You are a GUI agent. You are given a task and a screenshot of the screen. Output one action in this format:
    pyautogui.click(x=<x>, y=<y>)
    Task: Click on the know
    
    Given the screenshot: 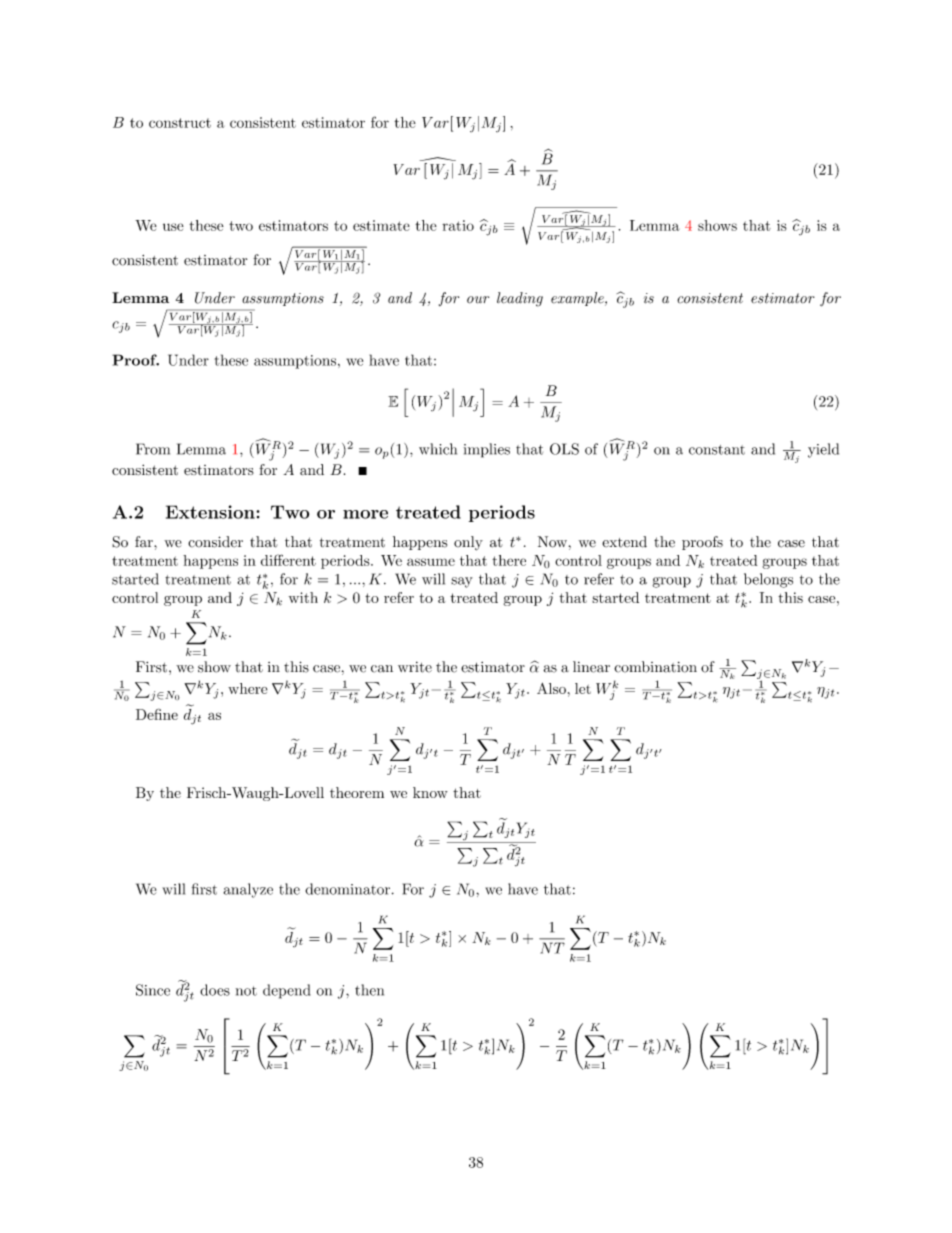 What is the action you would take?
    pyautogui.click(x=430, y=792)
